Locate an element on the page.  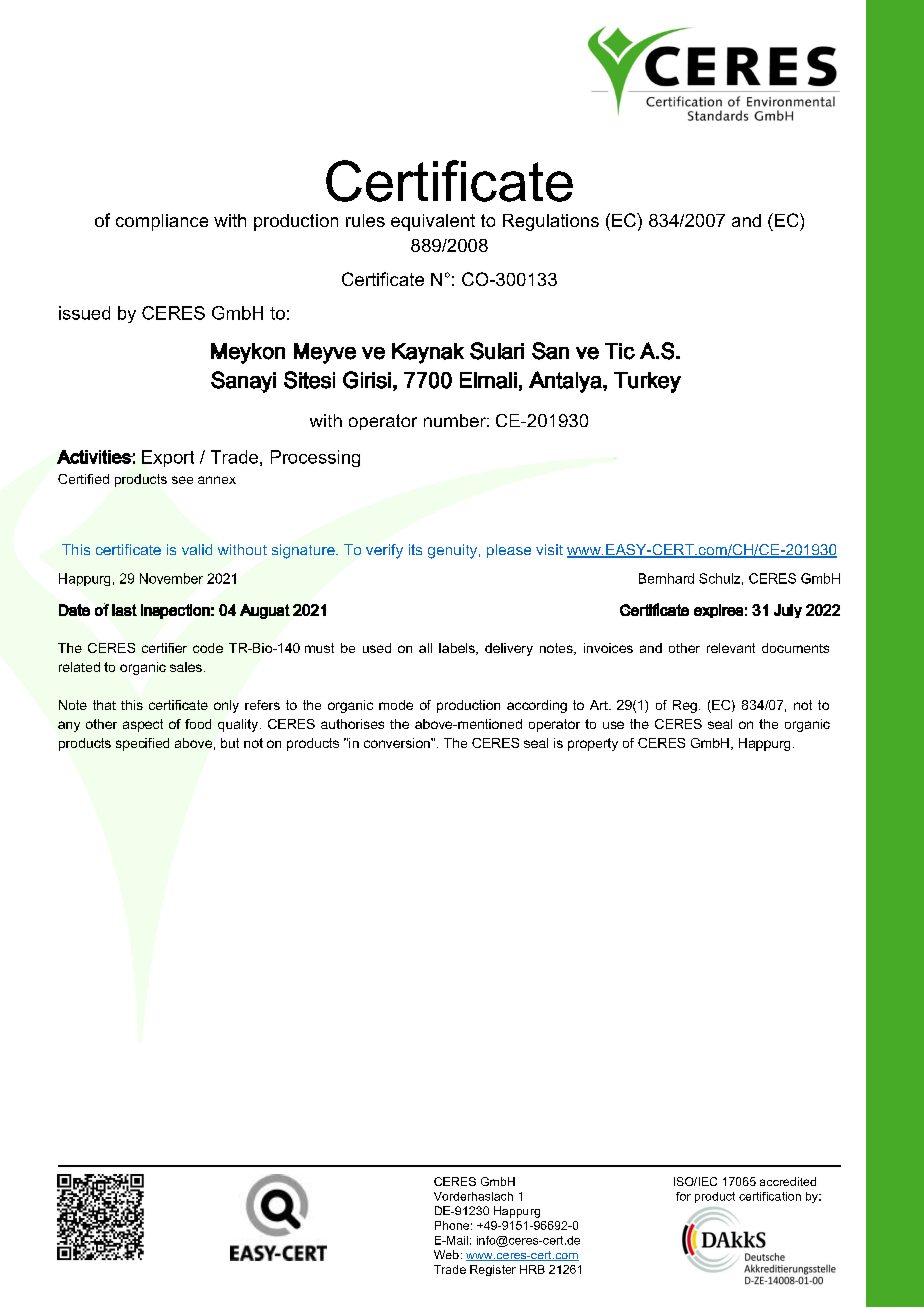
Bernhard is located at coordinates (666, 578).
